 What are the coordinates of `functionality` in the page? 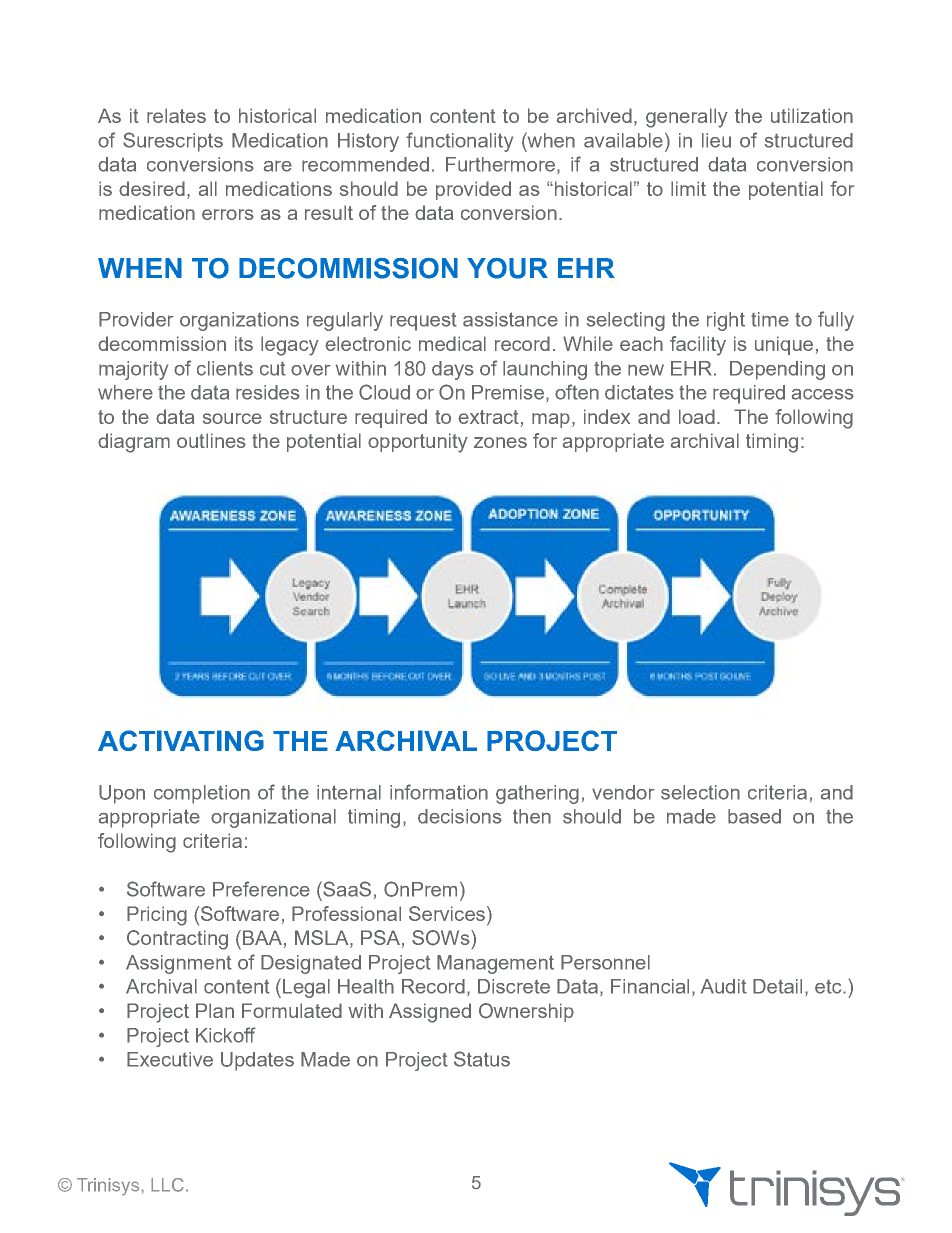 It's located at (459, 142).
